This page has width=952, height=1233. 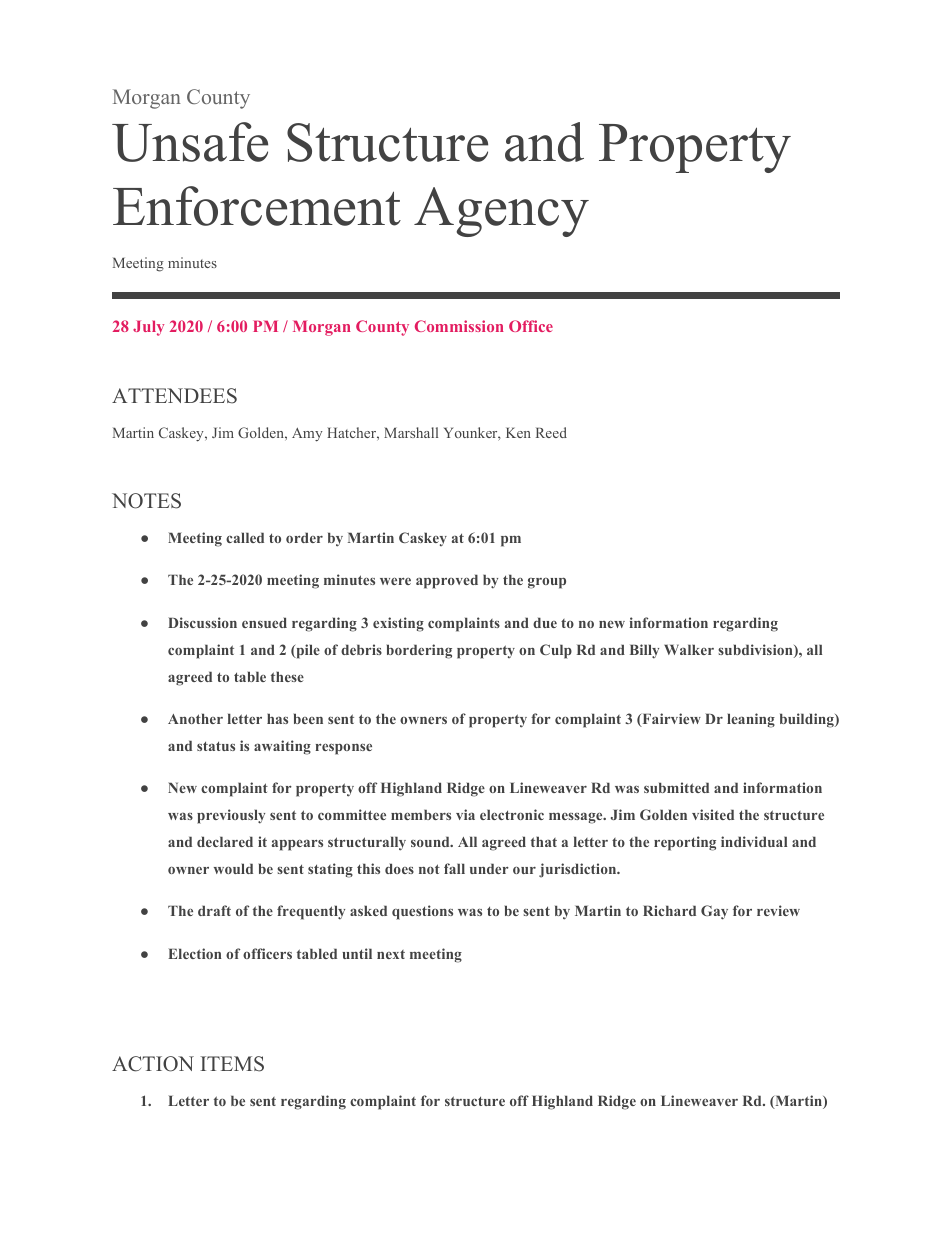 What do you see at coordinates (501, 212) in the page?
I see `Agency` at bounding box center [501, 212].
